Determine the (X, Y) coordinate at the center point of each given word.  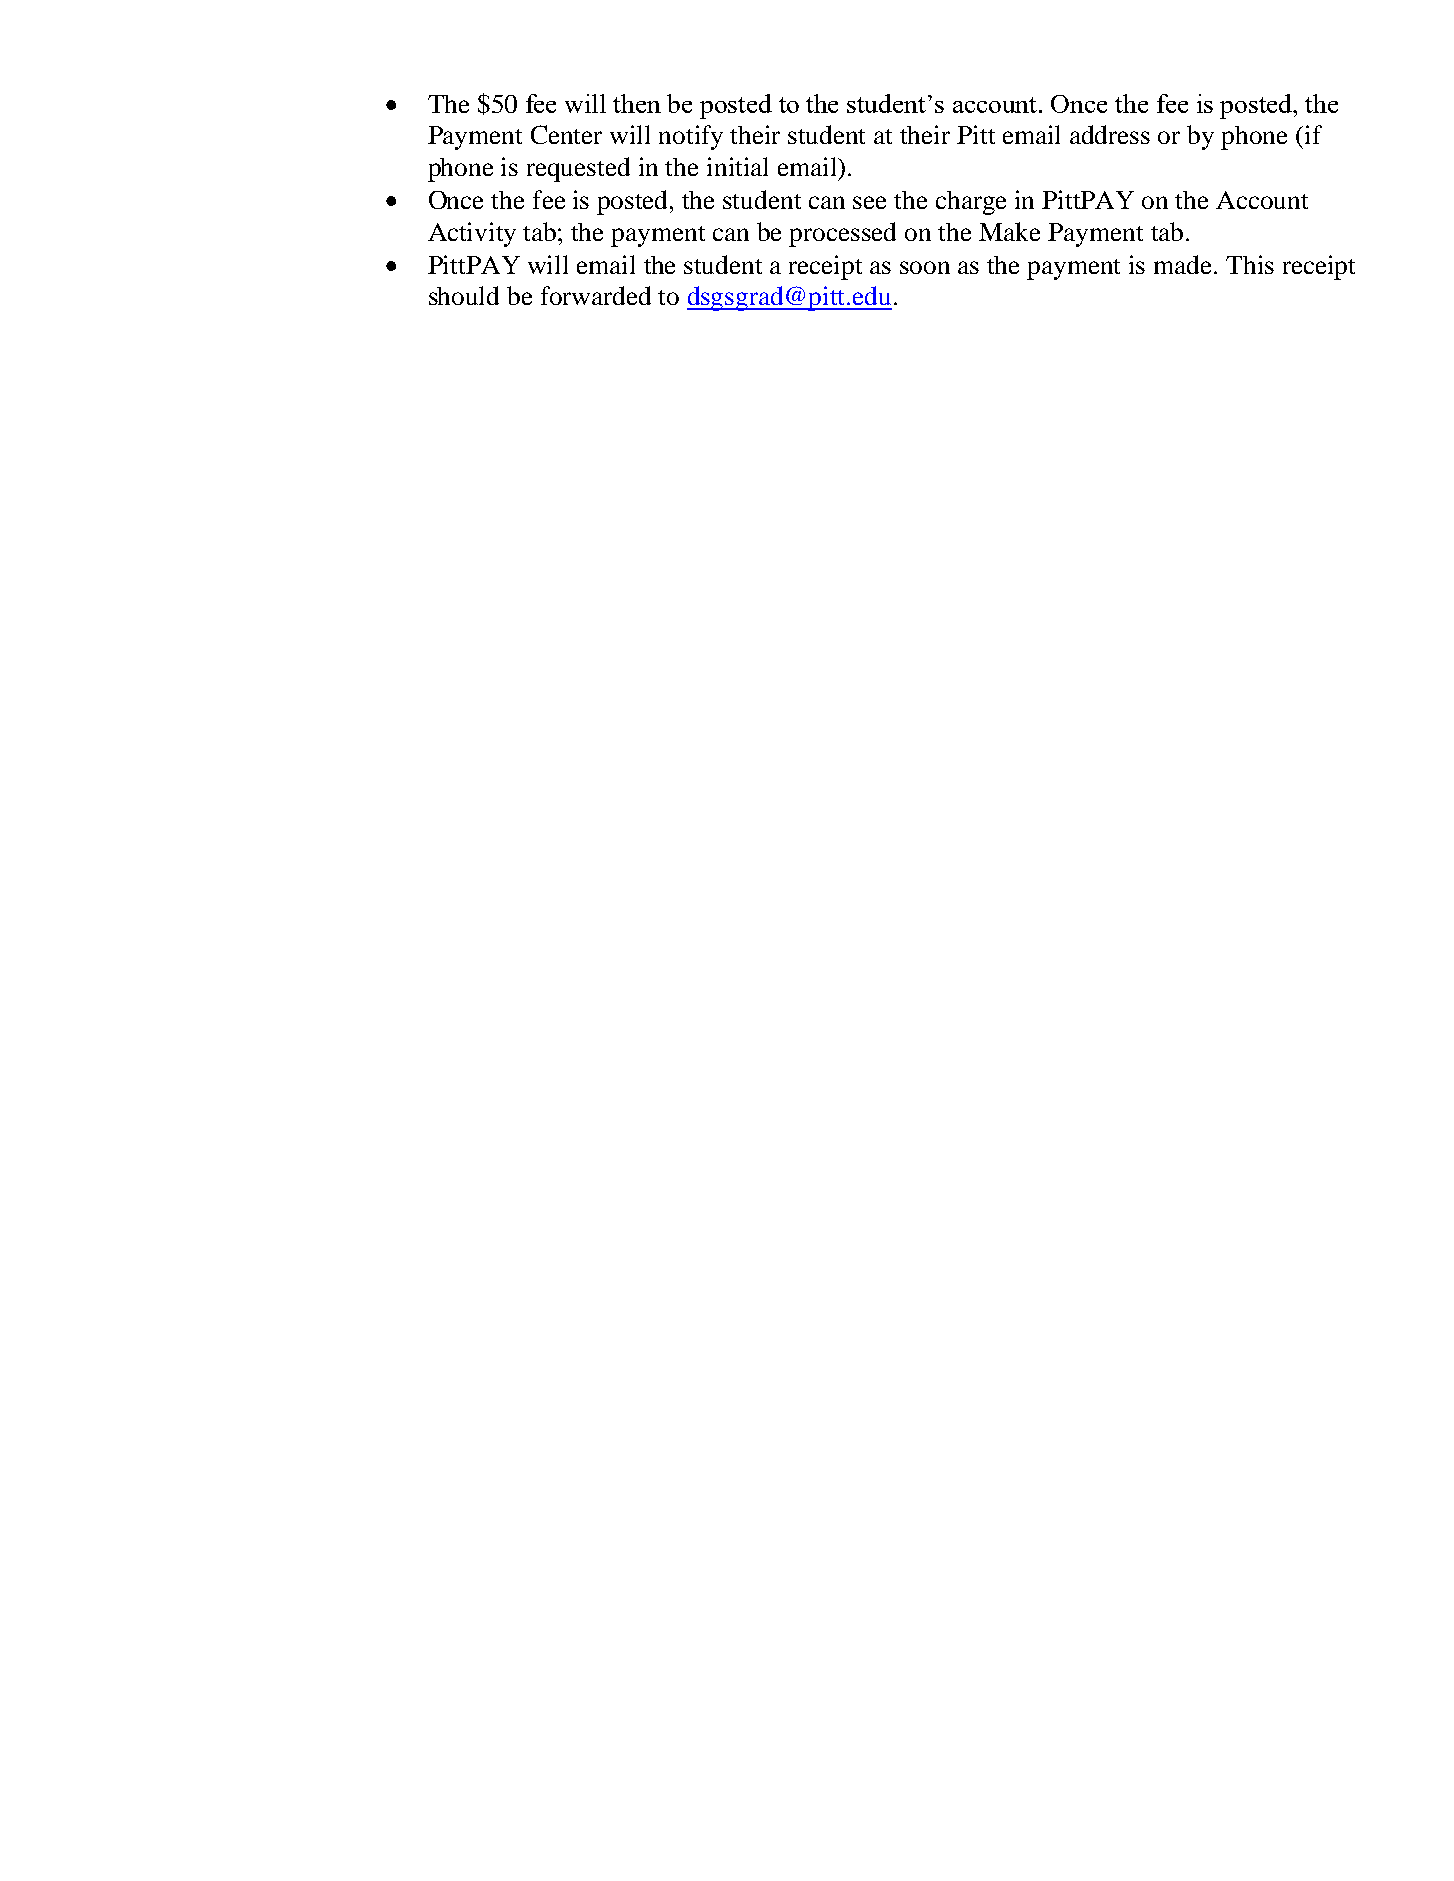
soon (925, 267)
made (1184, 264)
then (637, 103)
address (1110, 134)
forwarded (596, 295)
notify (691, 137)
